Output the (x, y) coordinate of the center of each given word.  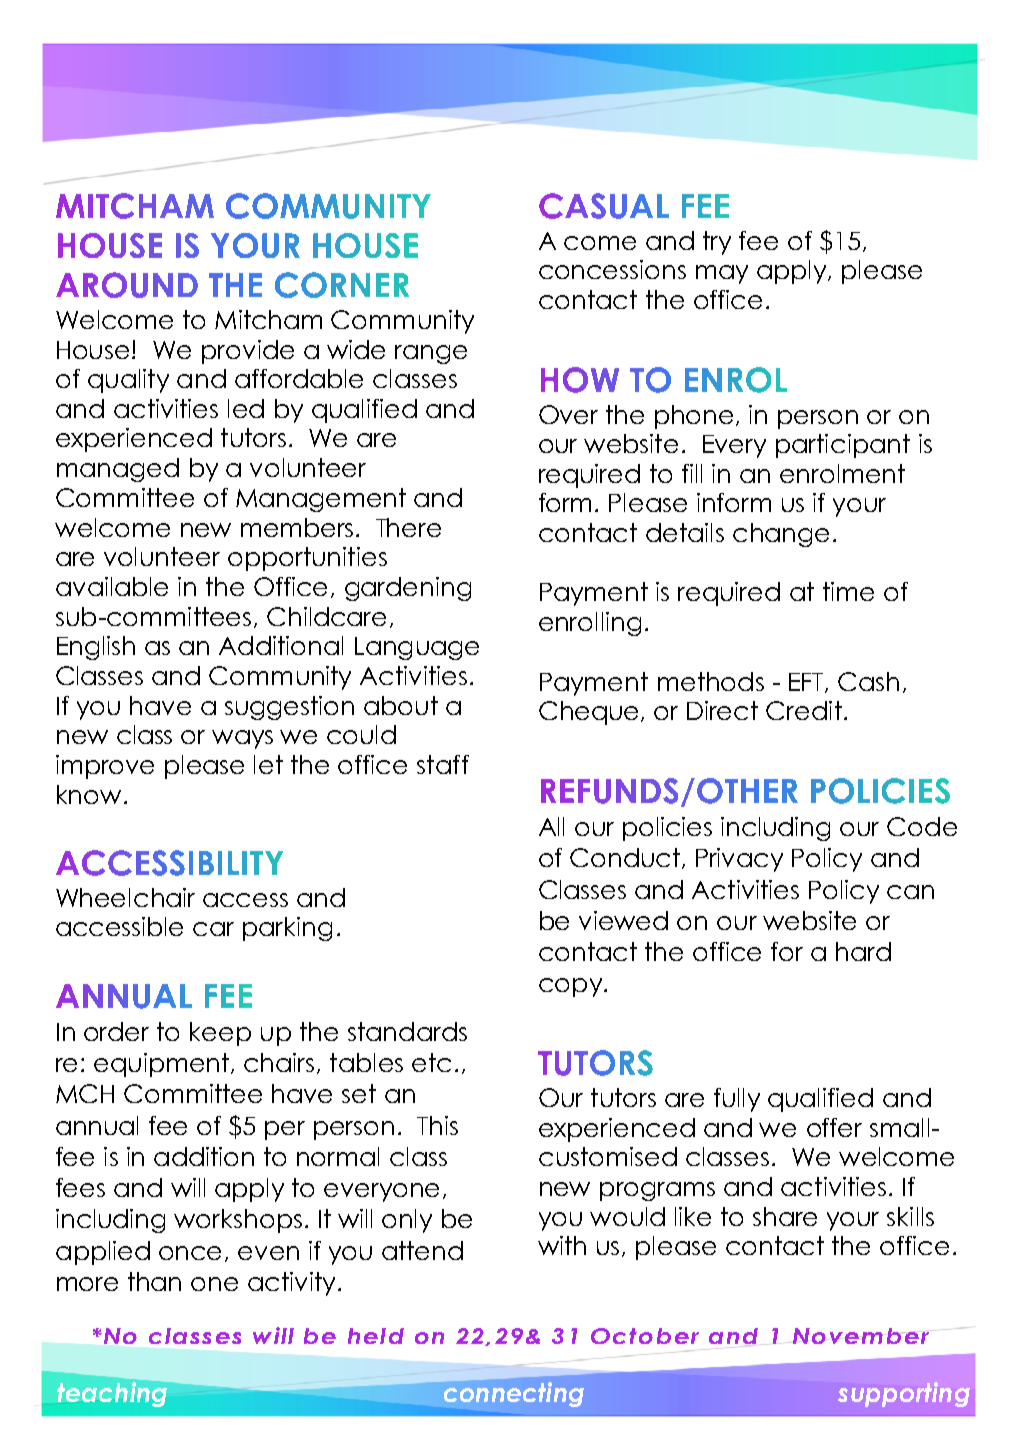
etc (431, 1062)
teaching (113, 1393)
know (89, 794)
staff (443, 764)
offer (834, 1127)
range (431, 354)
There (408, 527)
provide (248, 352)
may (722, 274)
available (112, 586)
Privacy (739, 860)
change (781, 535)
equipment (163, 1065)
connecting (512, 1393)
